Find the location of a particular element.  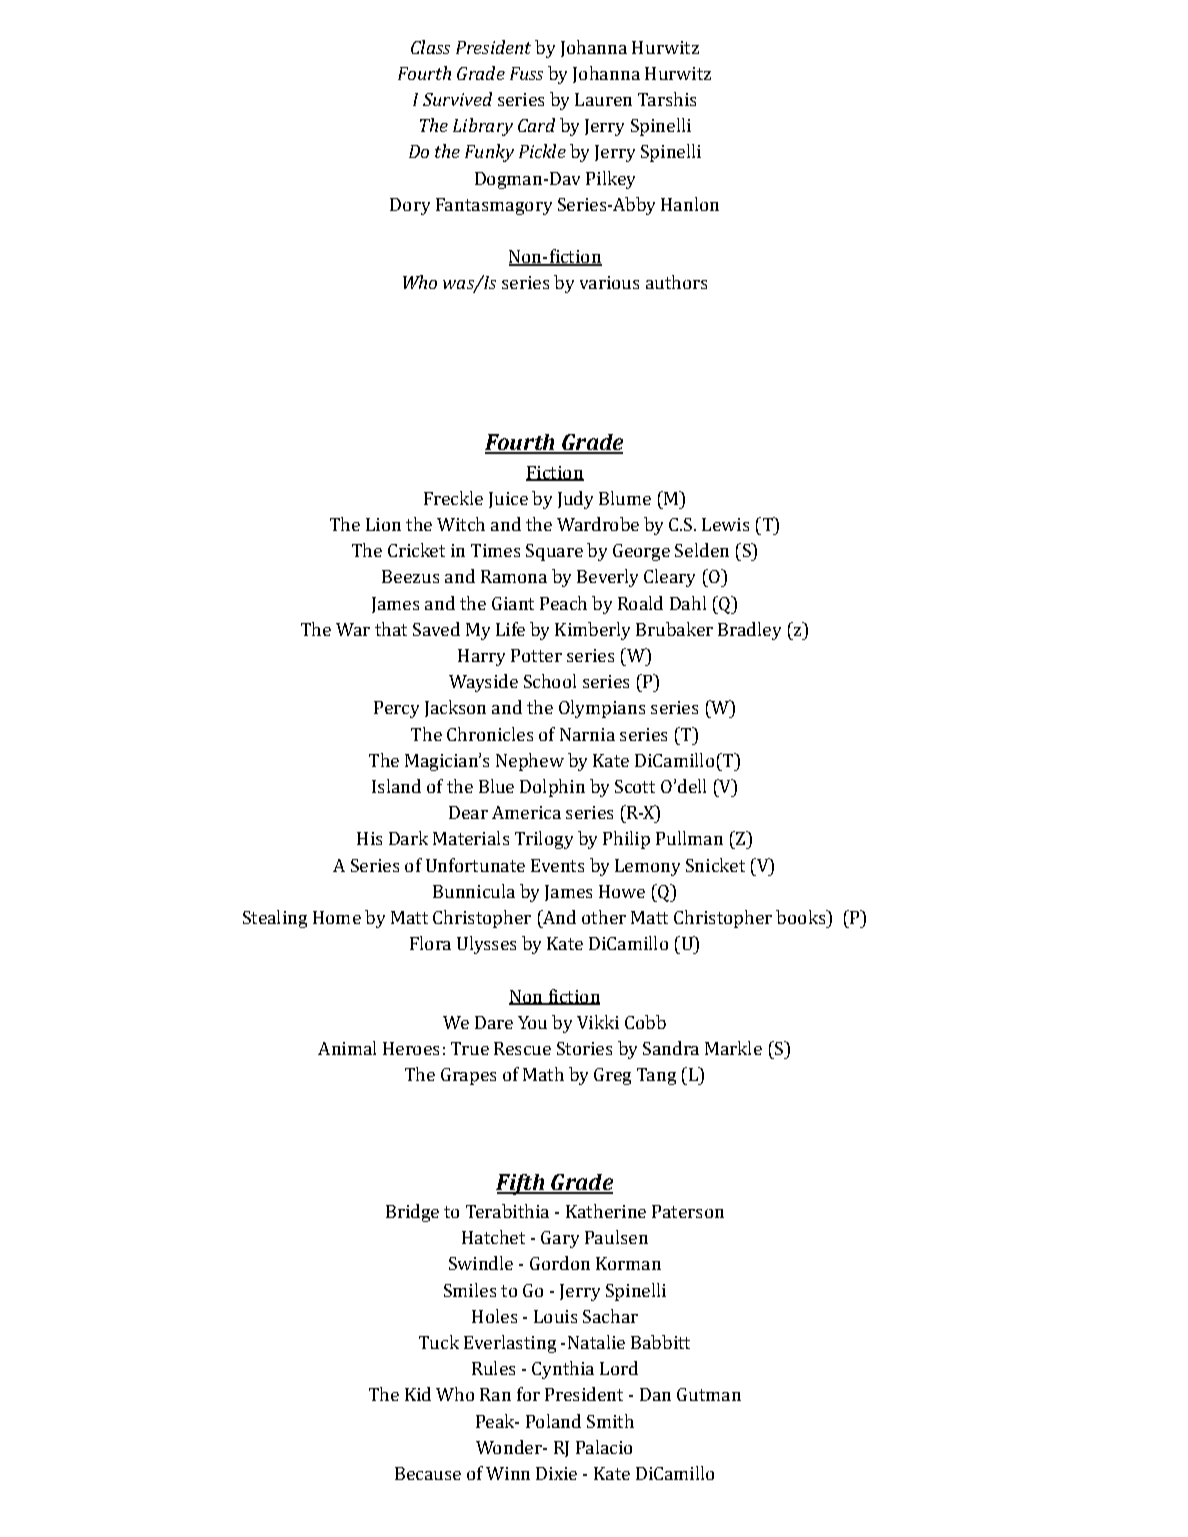

Dan is located at coordinates (655, 1394).
